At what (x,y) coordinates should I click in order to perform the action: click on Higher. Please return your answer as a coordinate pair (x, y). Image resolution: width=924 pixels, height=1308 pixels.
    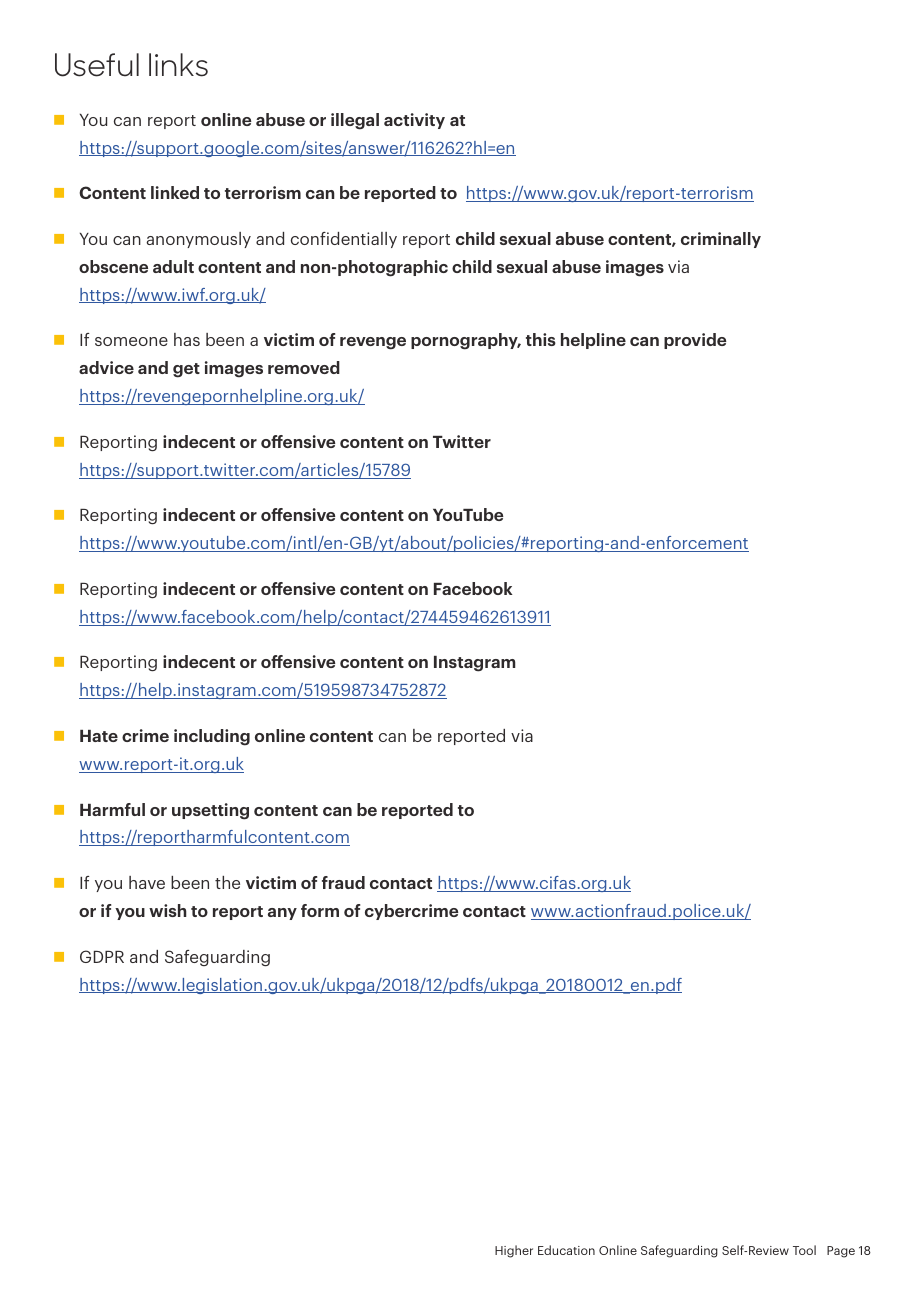
    Looking at the image, I should click on (514, 1251).
